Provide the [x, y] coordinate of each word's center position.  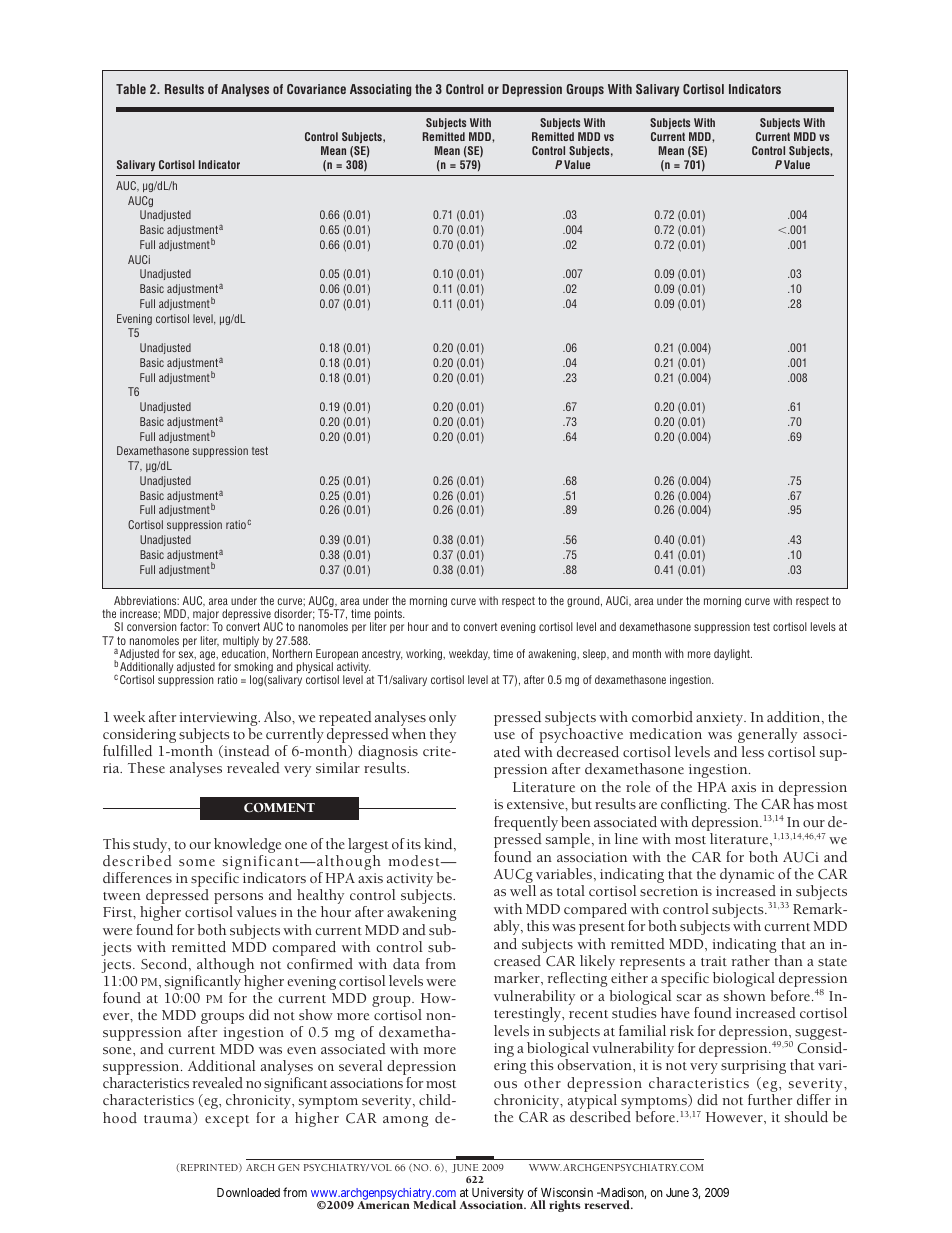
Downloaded [248, 1192]
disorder [294, 614]
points [388, 616]
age [209, 657]
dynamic [747, 877]
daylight [733, 654]
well [523, 890]
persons [238, 900]
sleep [595, 654]
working [425, 654]
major [206, 616]
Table [131, 89]
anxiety [721, 719]
